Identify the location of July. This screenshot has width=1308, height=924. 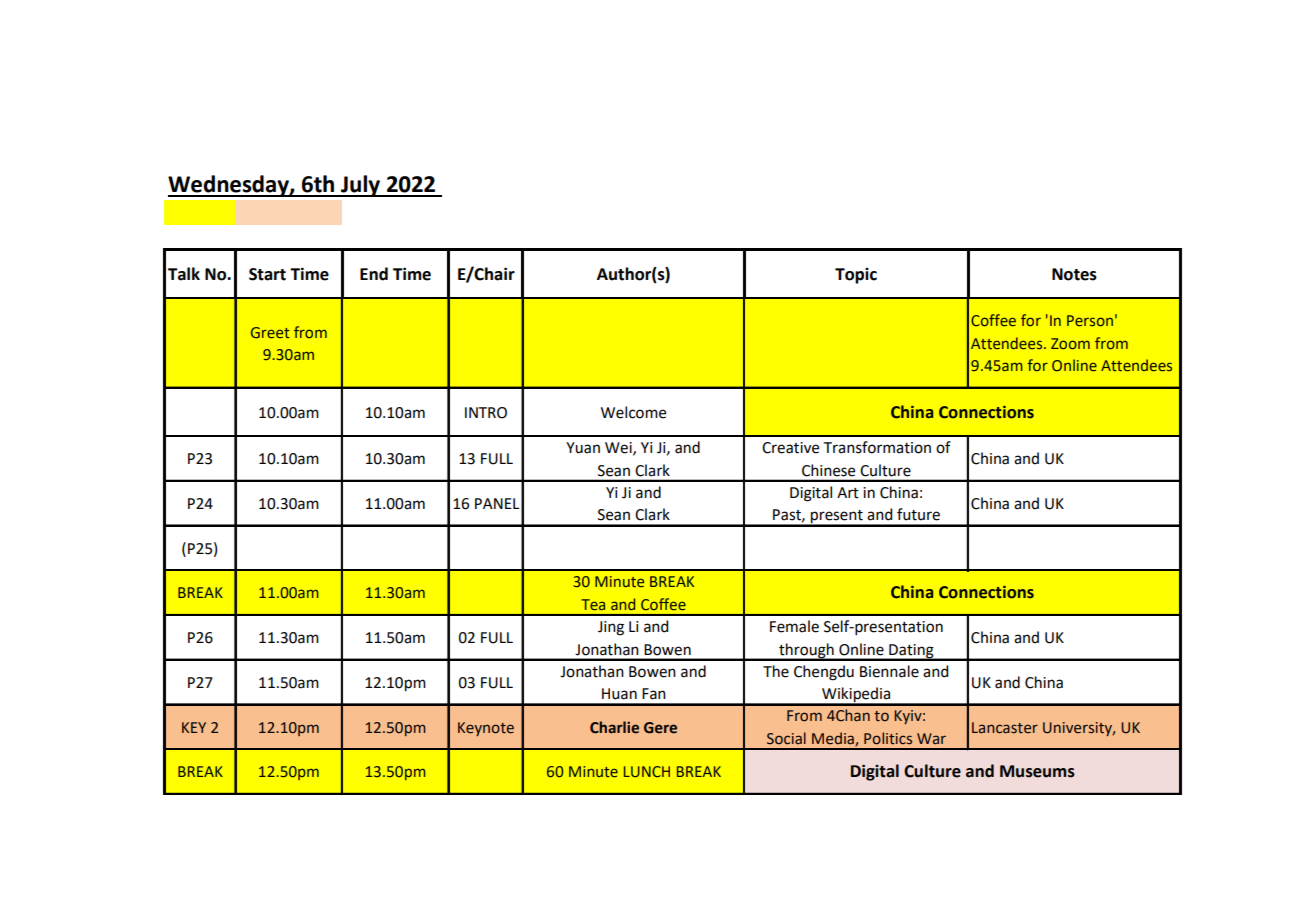
(361, 186).
